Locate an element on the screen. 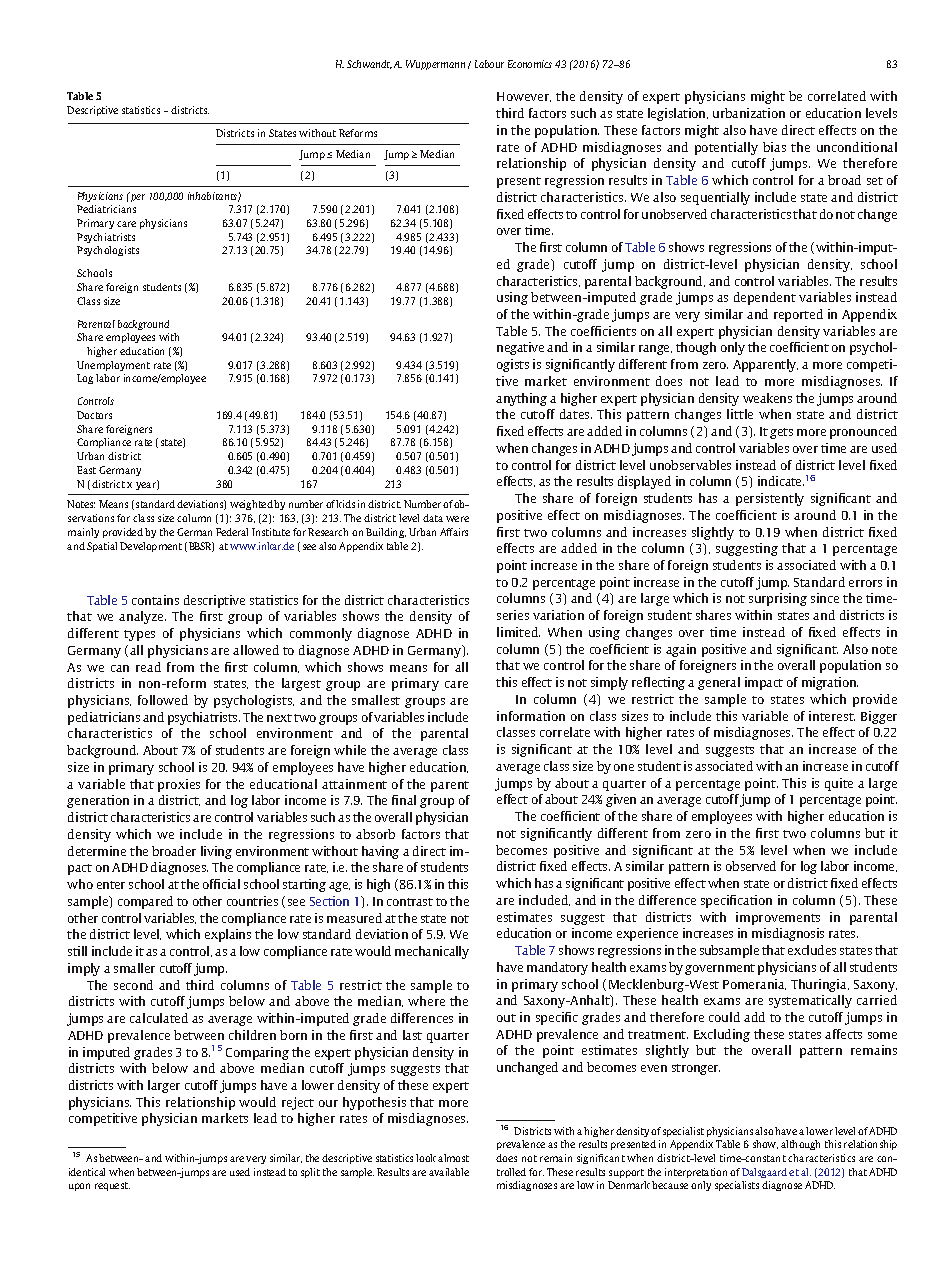  limited is located at coordinates (518, 632).
